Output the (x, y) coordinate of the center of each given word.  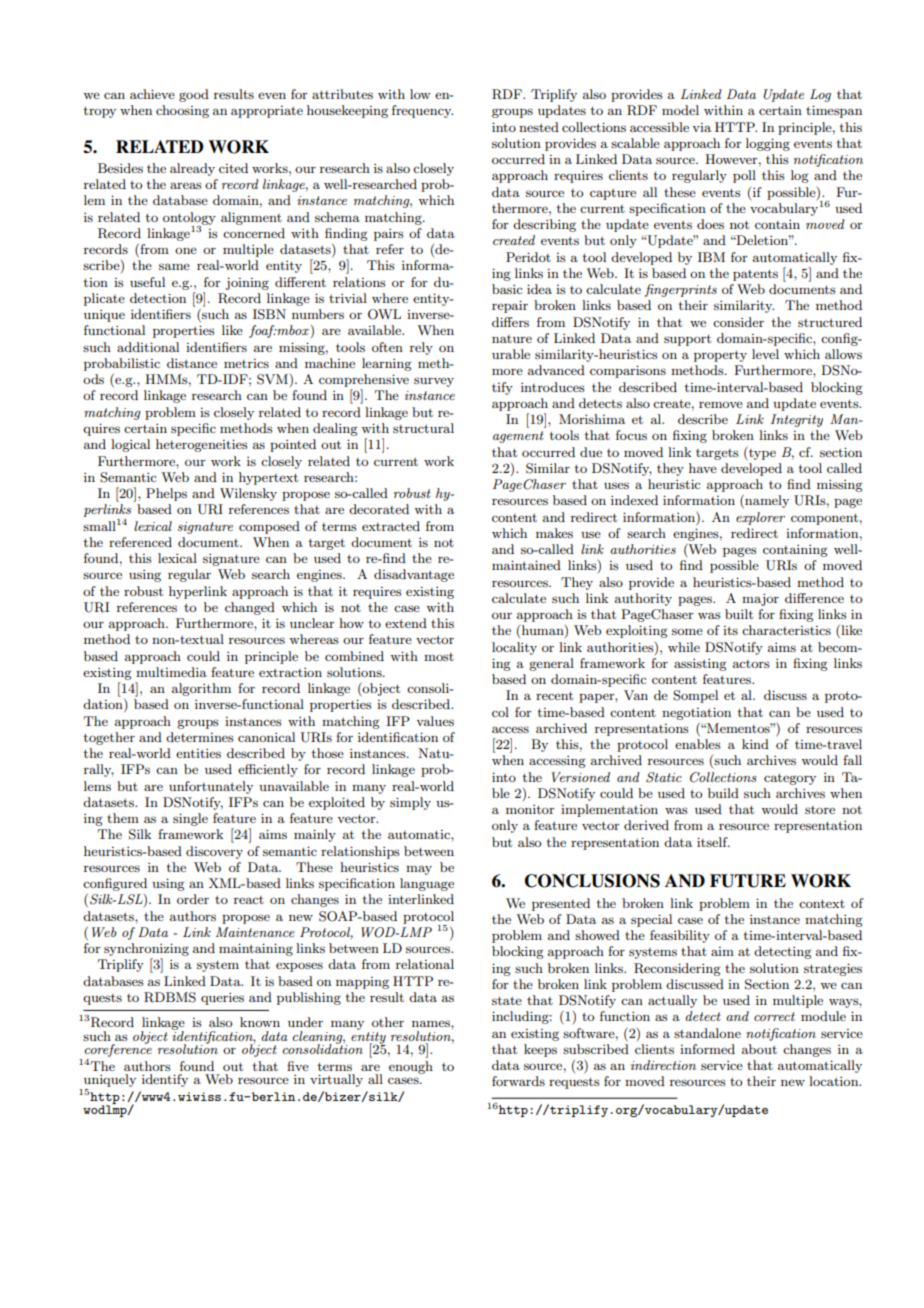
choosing (182, 111)
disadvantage (414, 575)
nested (539, 127)
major (760, 599)
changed (250, 608)
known (260, 1022)
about (759, 1049)
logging (768, 144)
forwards (518, 1081)
